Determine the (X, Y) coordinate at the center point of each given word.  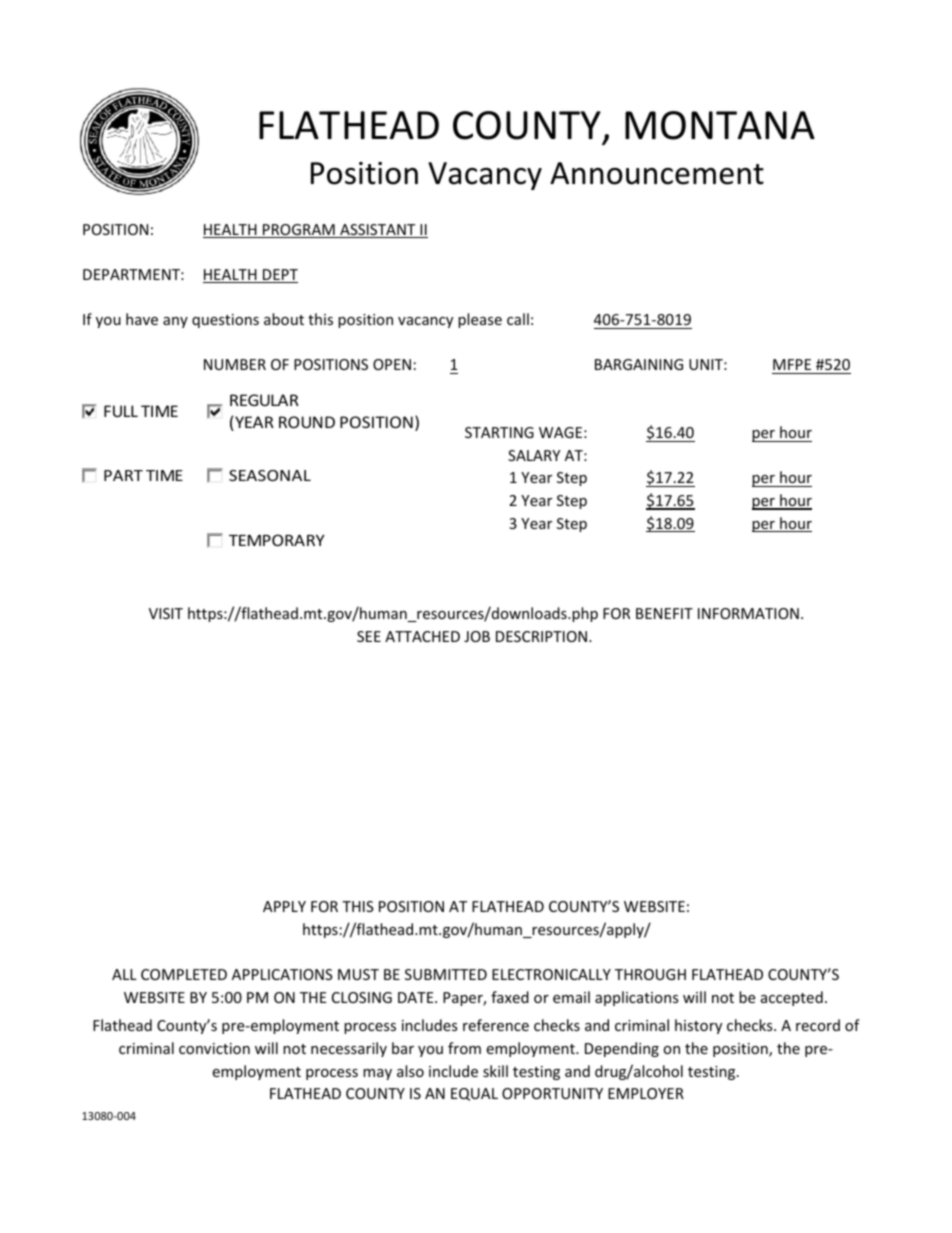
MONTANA (720, 125)
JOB (477, 636)
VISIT (166, 613)
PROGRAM (299, 231)
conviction (214, 1048)
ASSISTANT (378, 231)
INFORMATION (748, 613)
